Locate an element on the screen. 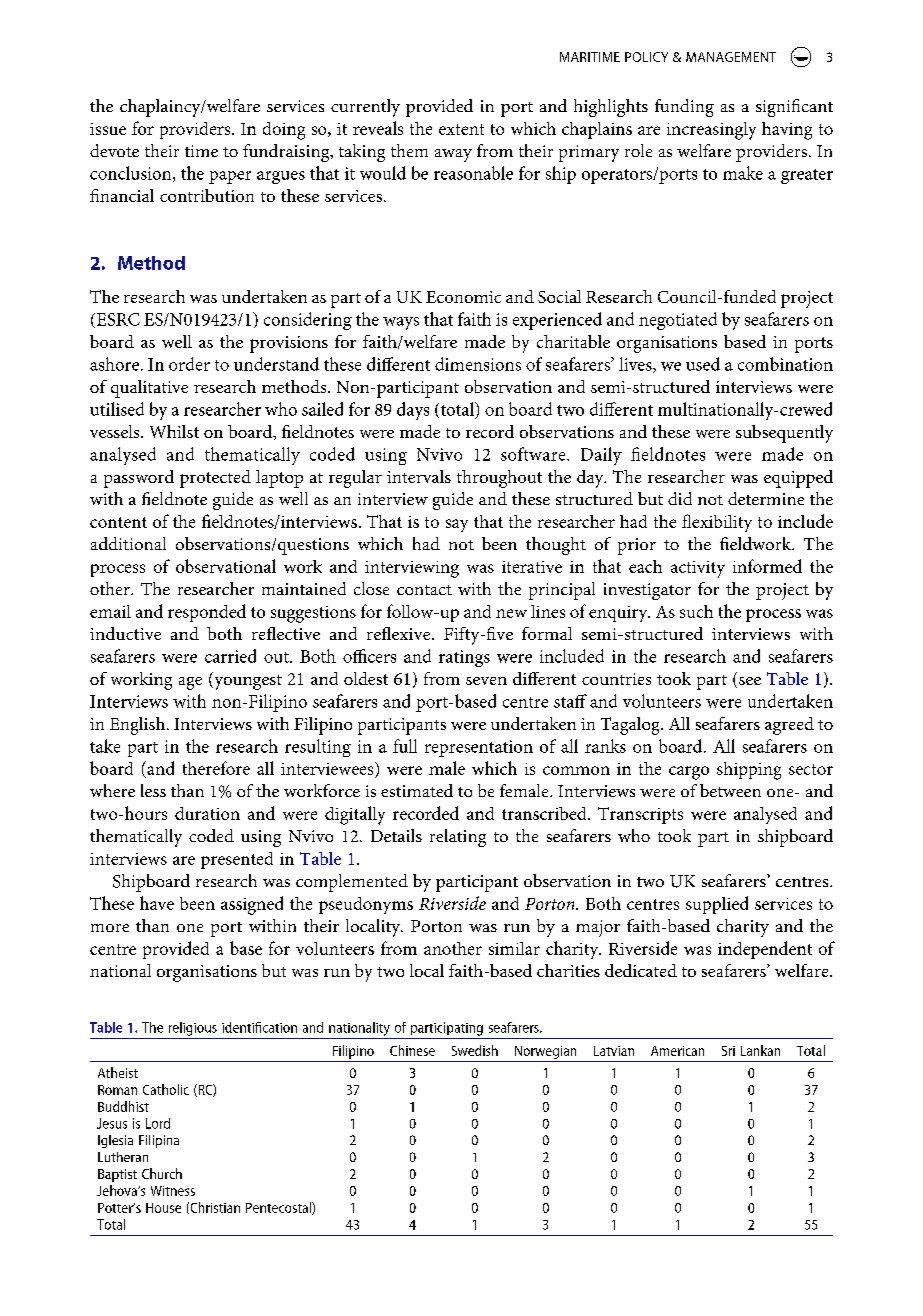 This screenshot has width=923, height=1316. Sri is located at coordinates (728, 1051).
